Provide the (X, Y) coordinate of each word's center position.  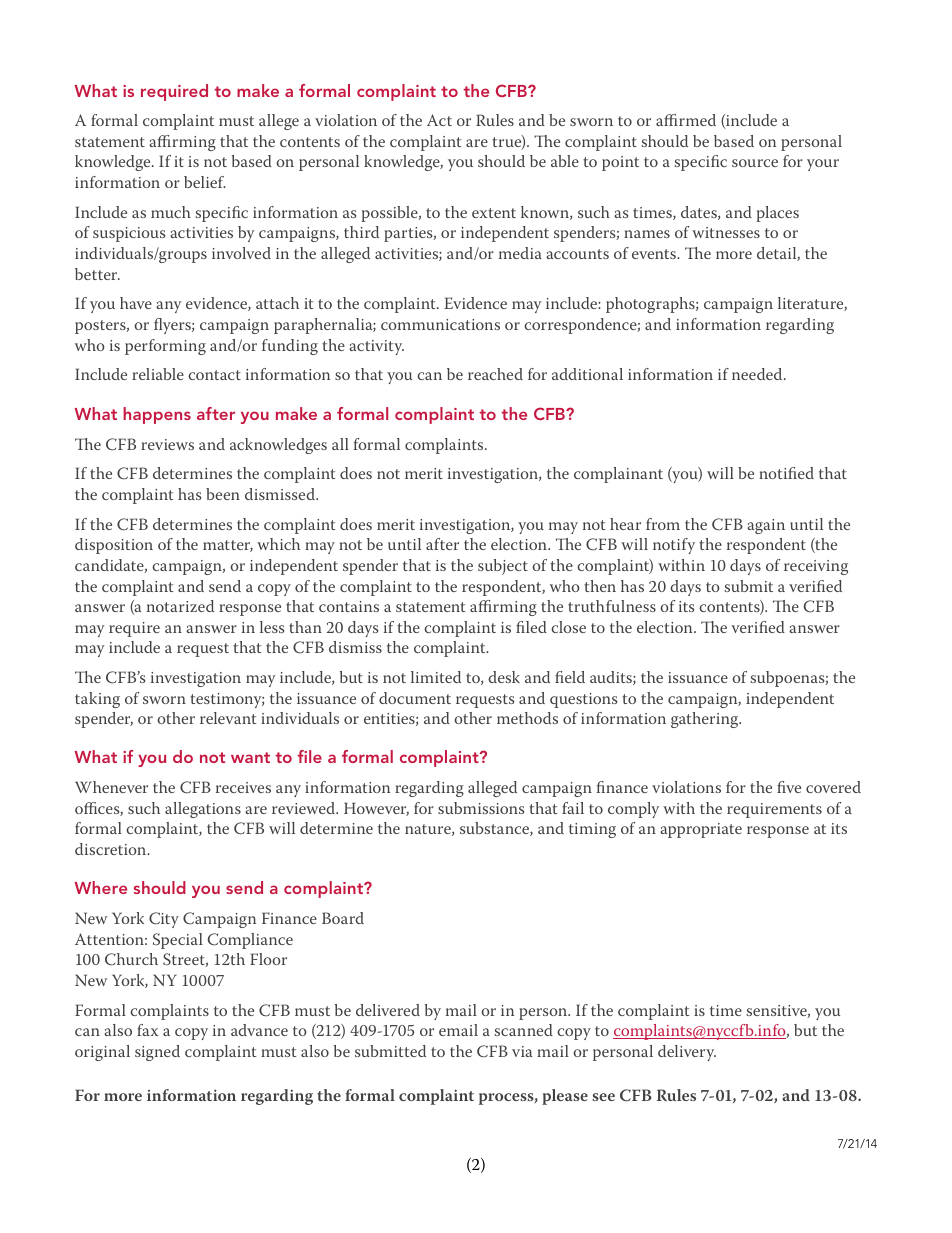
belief (204, 182)
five (789, 787)
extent (494, 213)
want (250, 757)
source (755, 163)
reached (495, 374)
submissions (481, 808)
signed (157, 1053)
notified (786, 473)
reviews (167, 444)
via (522, 1051)
